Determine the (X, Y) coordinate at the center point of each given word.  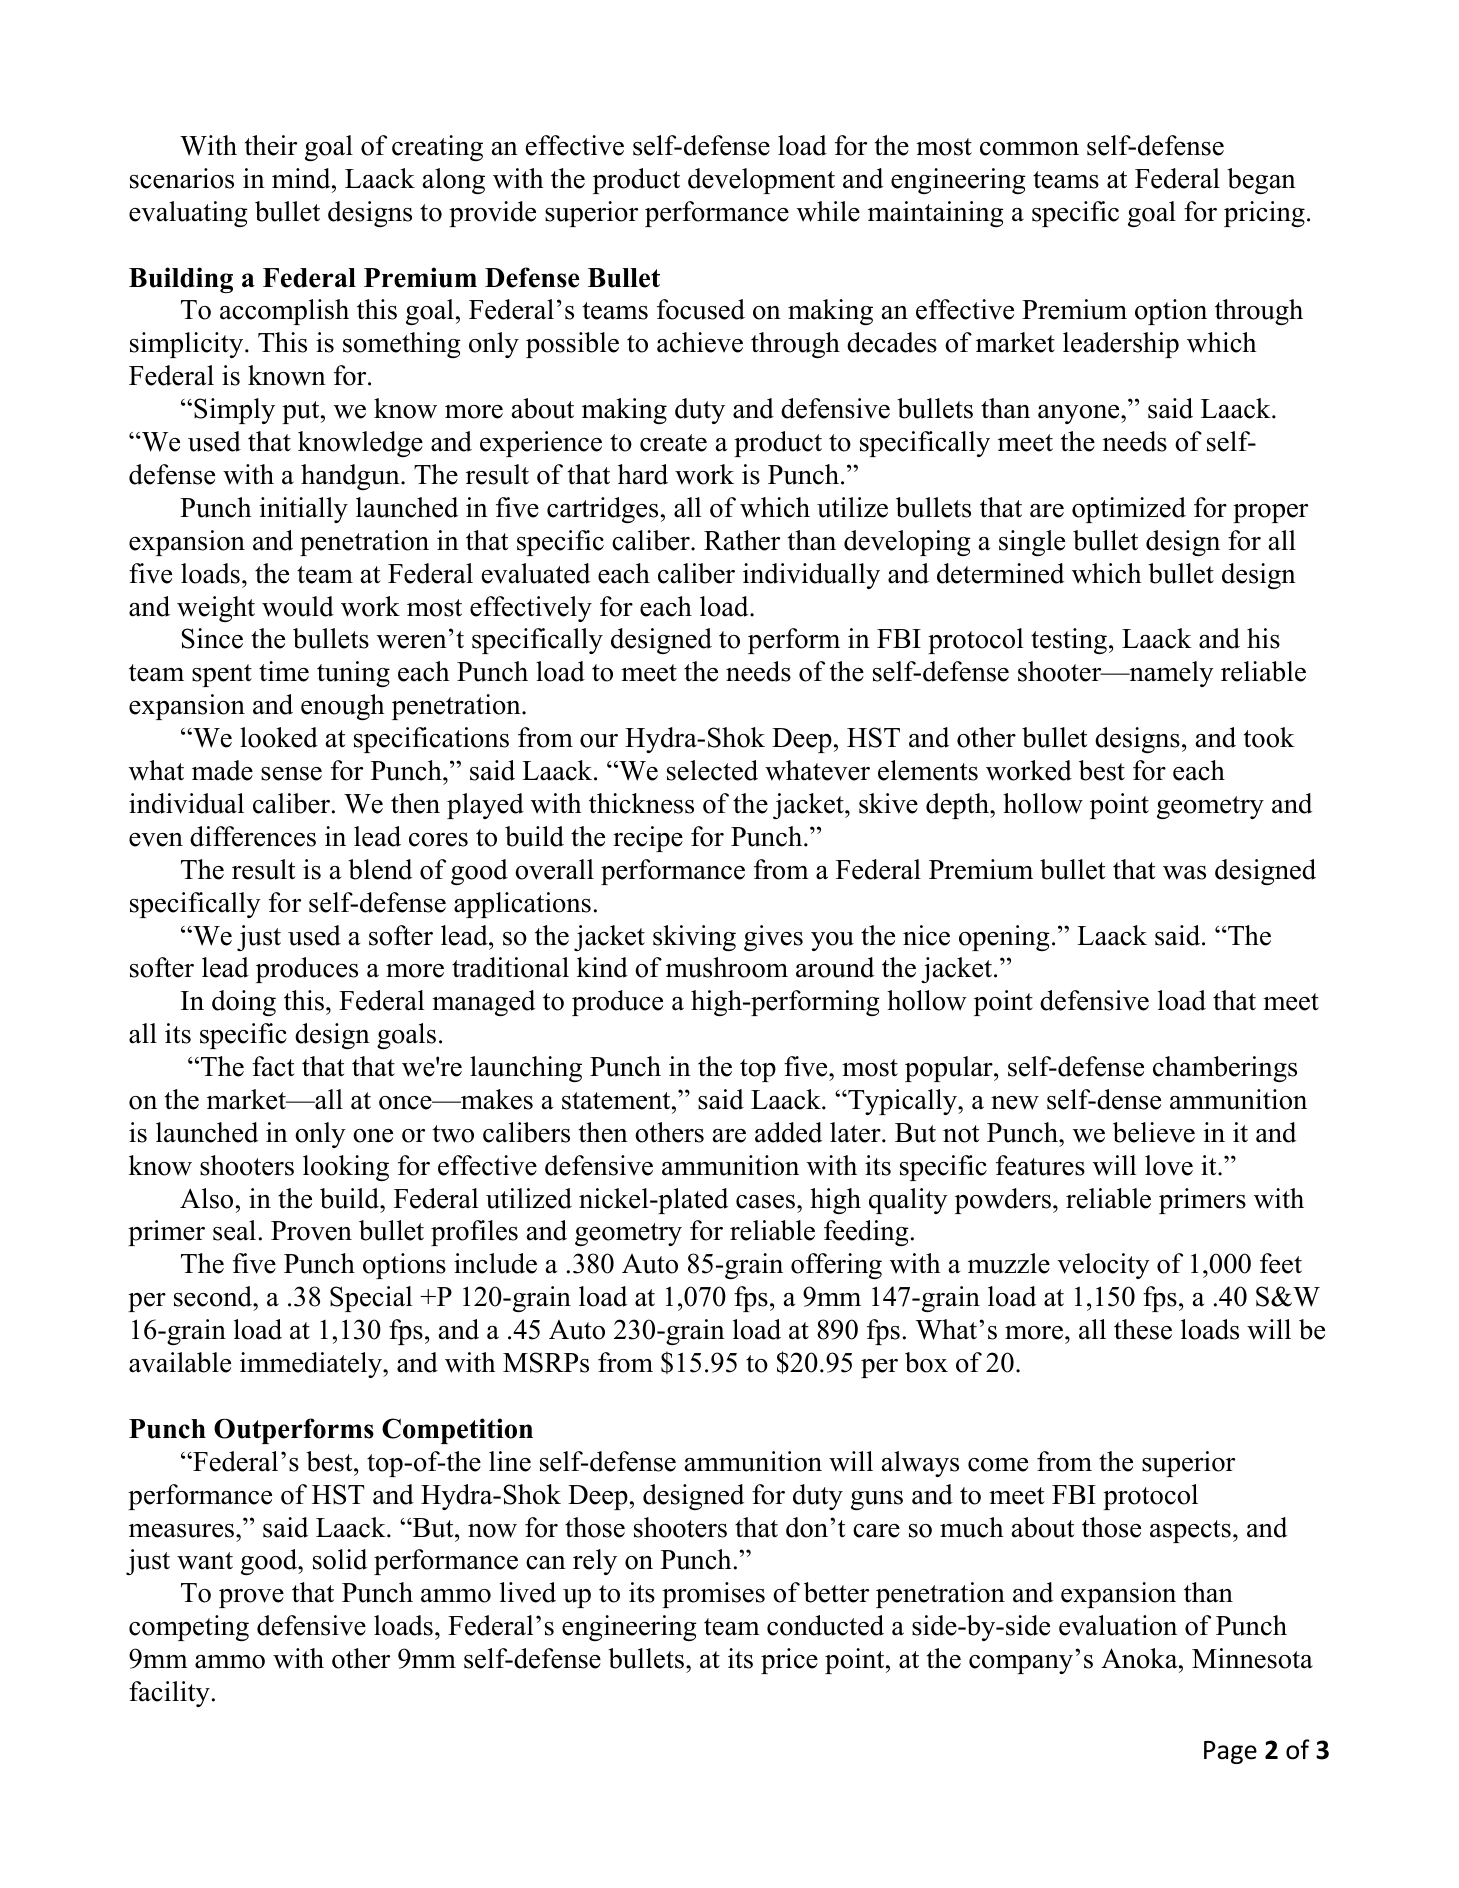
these (1143, 1329)
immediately (312, 1365)
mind (302, 178)
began (1261, 181)
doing (244, 1003)
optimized (1129, 510)
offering (836, 1266)
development (761, 181)
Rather (742, 540)
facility (169, 1694)
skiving (694, 938)
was (1184, 873)
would (298, 606)
